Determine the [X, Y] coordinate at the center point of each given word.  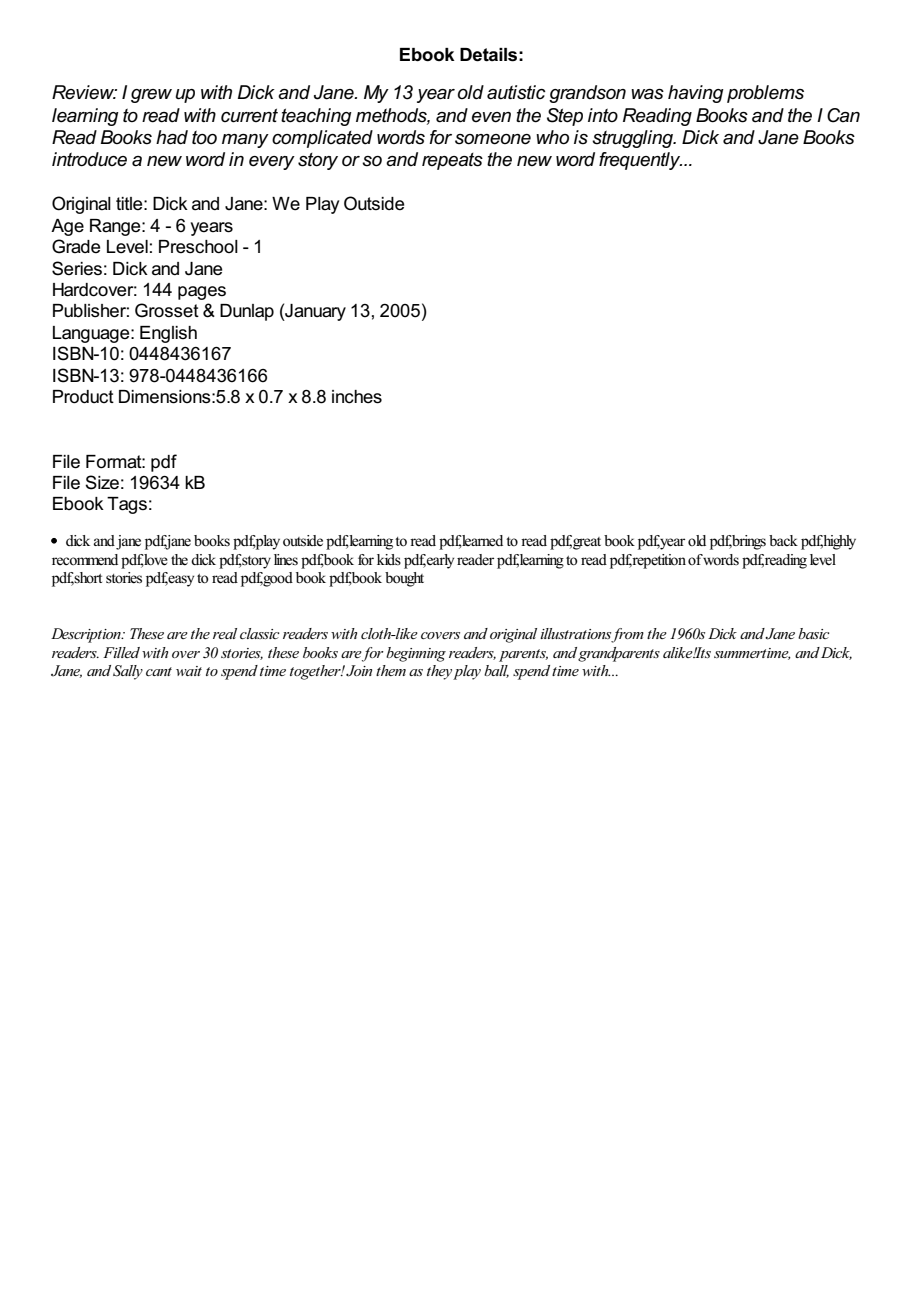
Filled [121, 652]
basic [813, 633]
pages [202, 293]
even [491, 117]
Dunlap [247, 312]
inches [357, 397]
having [696, 94]
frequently [640, 161]
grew [151, 96]
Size [102, 482]
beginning [416, 654]
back [783, 540]
